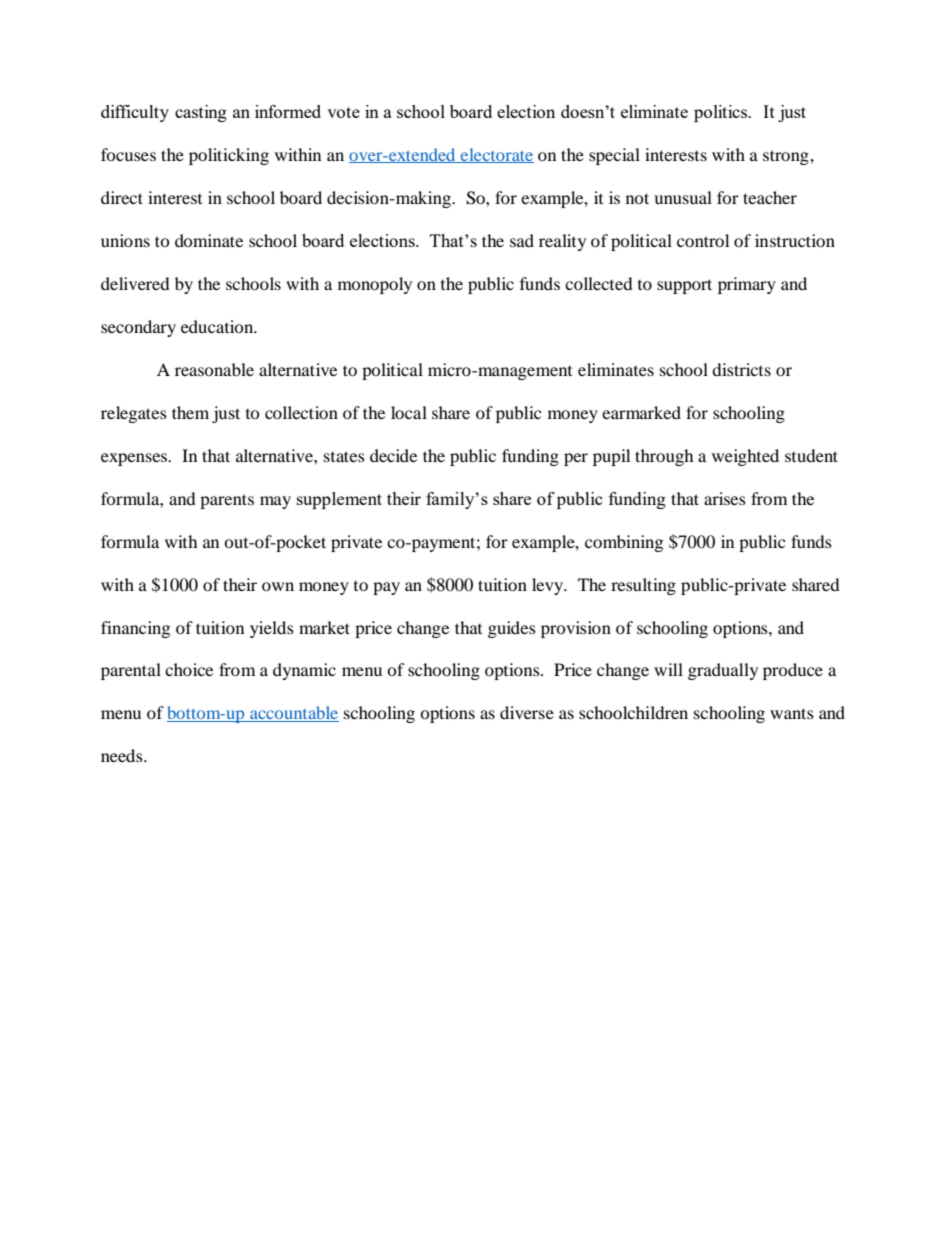  I want to click on them, so click(190, 412).
